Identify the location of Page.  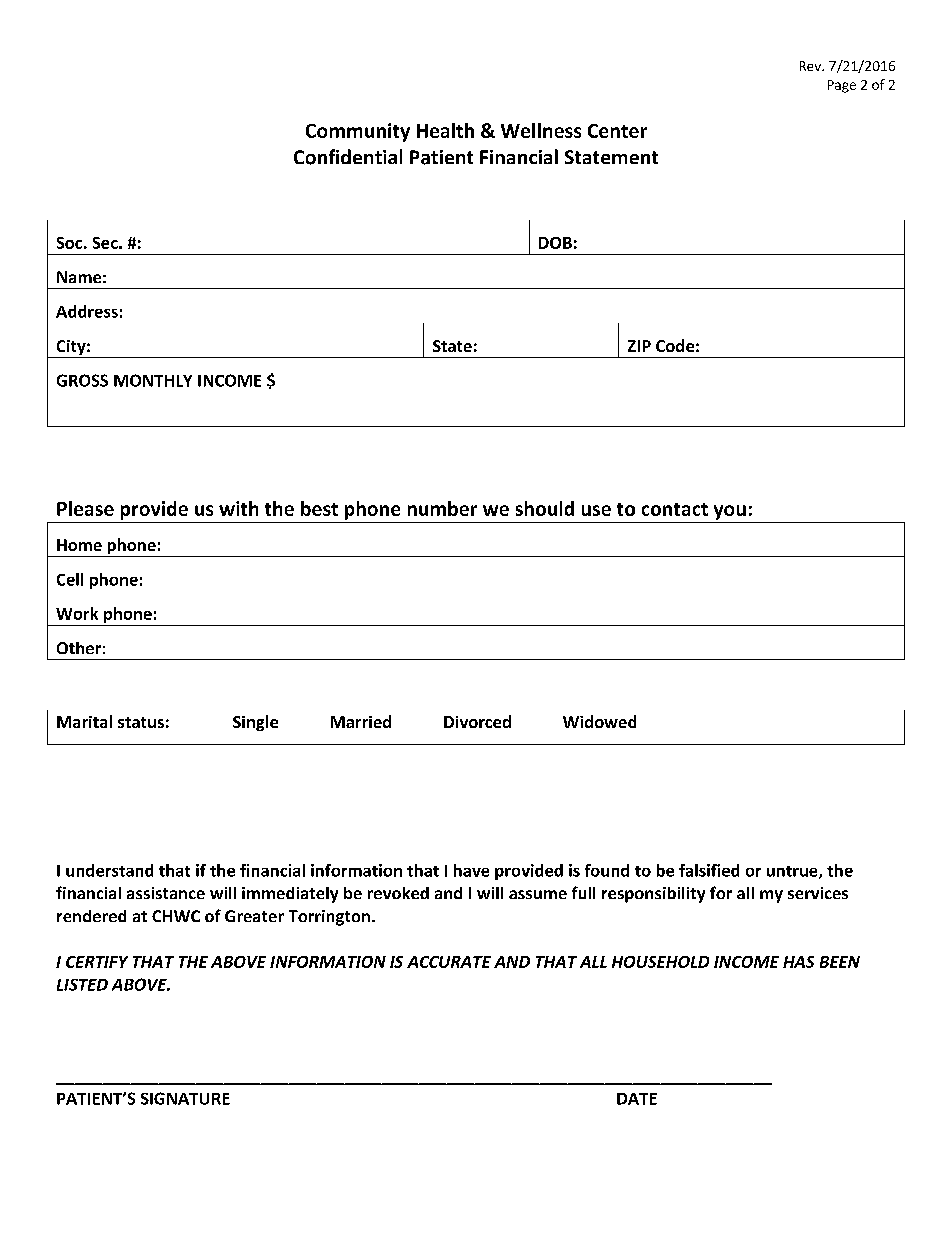
(842, 86).
